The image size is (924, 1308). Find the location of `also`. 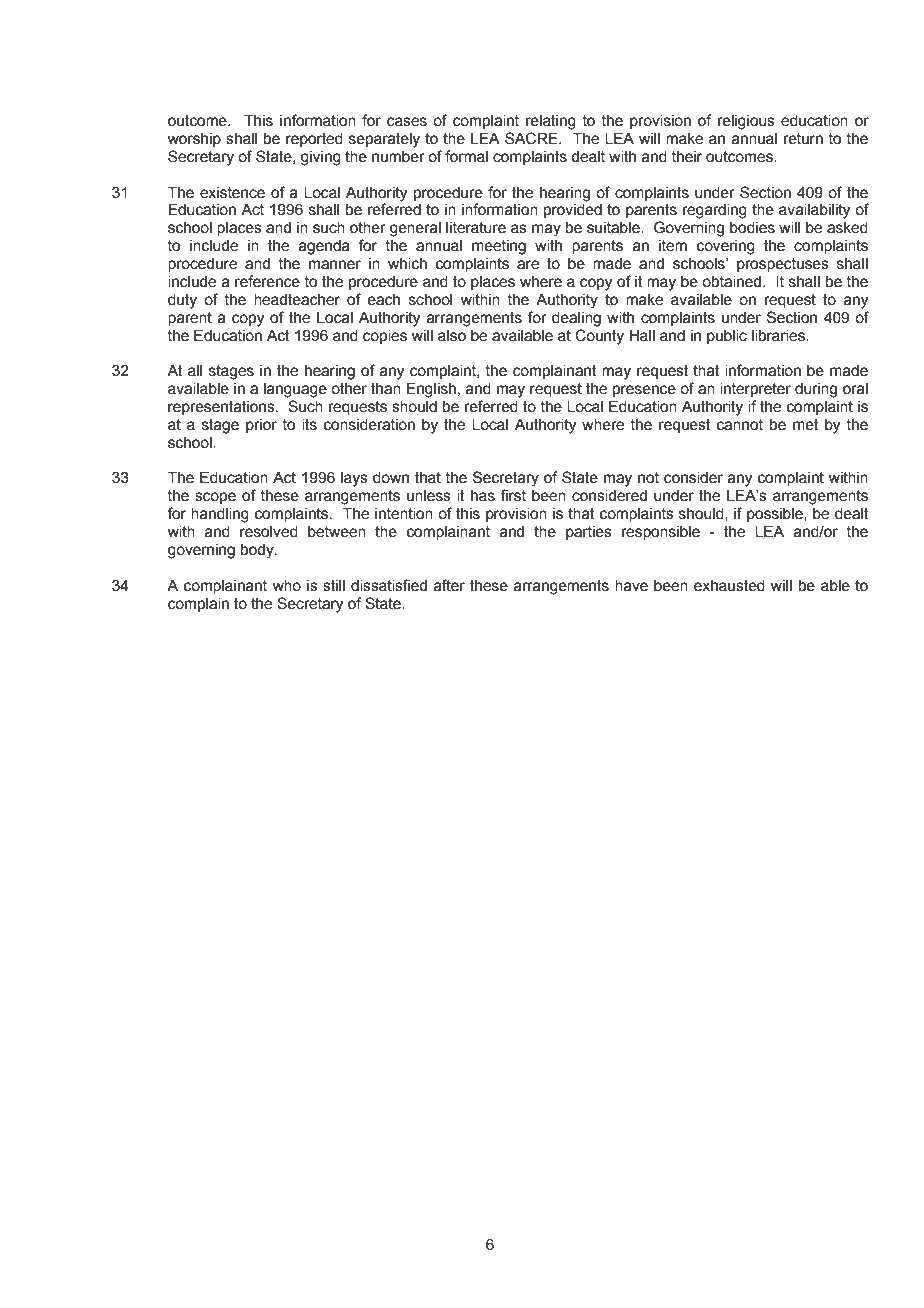

also is located at coordinates (452, 336).
